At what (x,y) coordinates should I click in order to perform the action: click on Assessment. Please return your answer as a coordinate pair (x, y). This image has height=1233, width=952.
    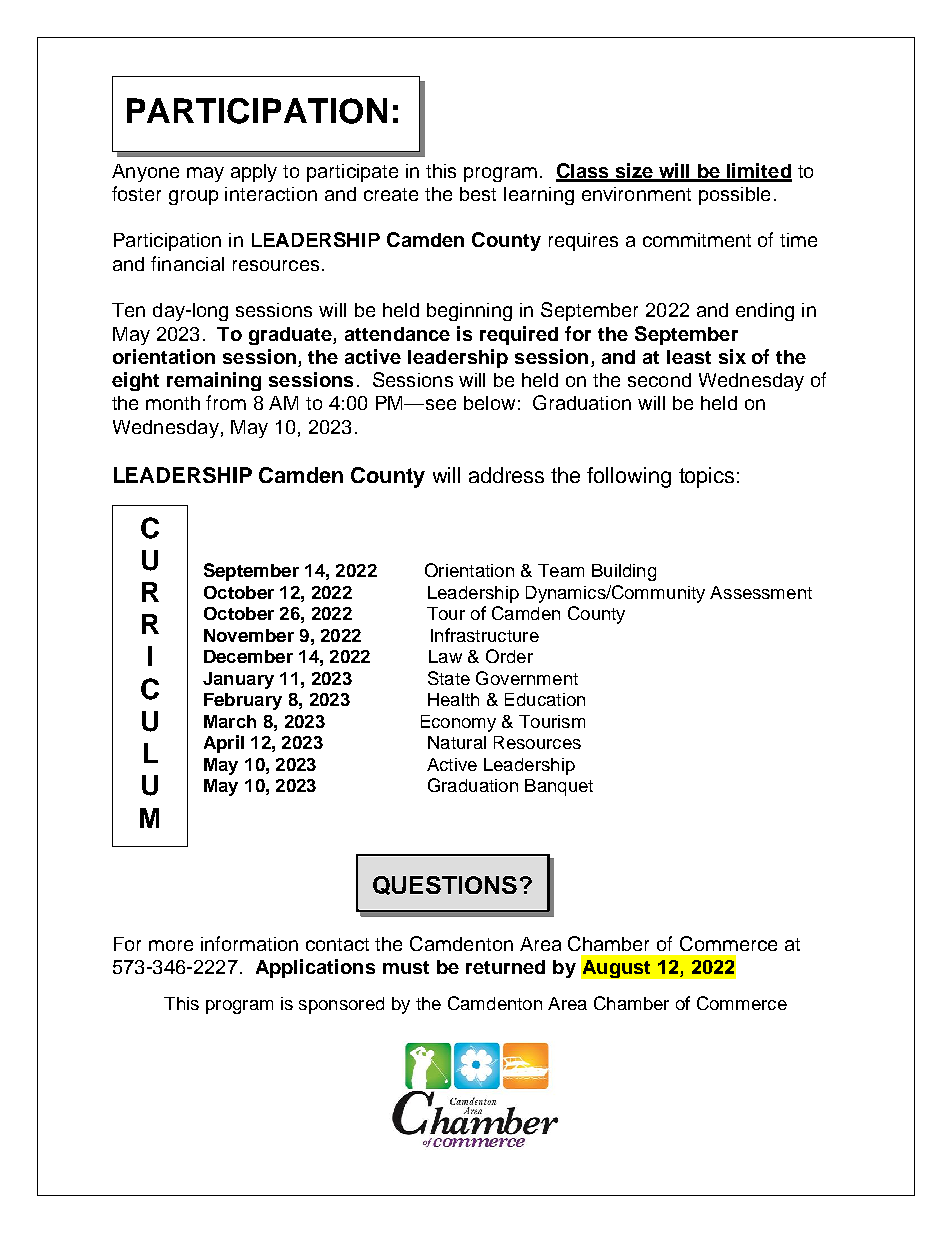
    Looking at the image, I should click on (761, 592).
